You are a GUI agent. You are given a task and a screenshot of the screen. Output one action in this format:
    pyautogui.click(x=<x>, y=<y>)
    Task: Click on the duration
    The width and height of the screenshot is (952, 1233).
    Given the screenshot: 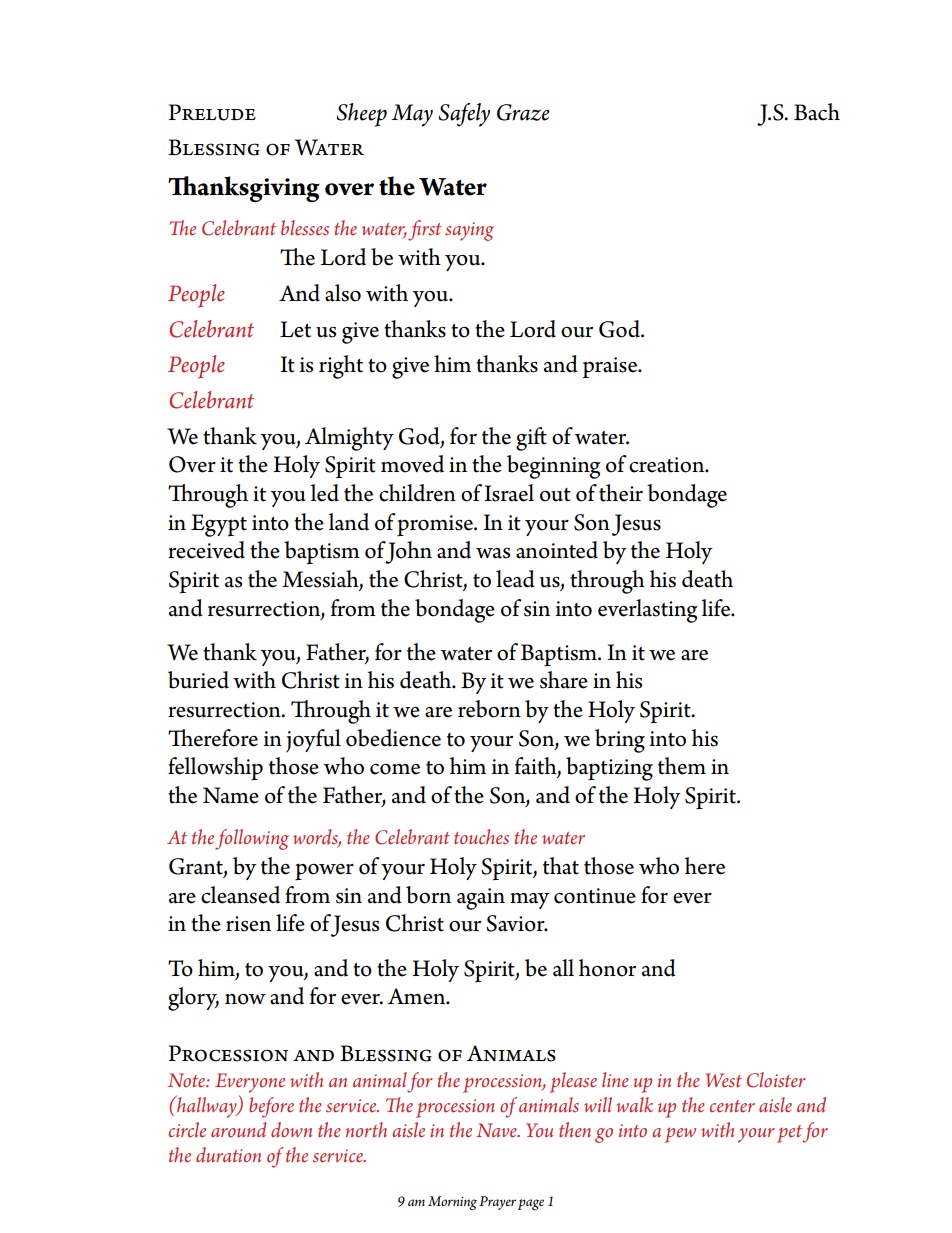 What is the action you would take?
    pyautogui.click(x=228, y=1155)
